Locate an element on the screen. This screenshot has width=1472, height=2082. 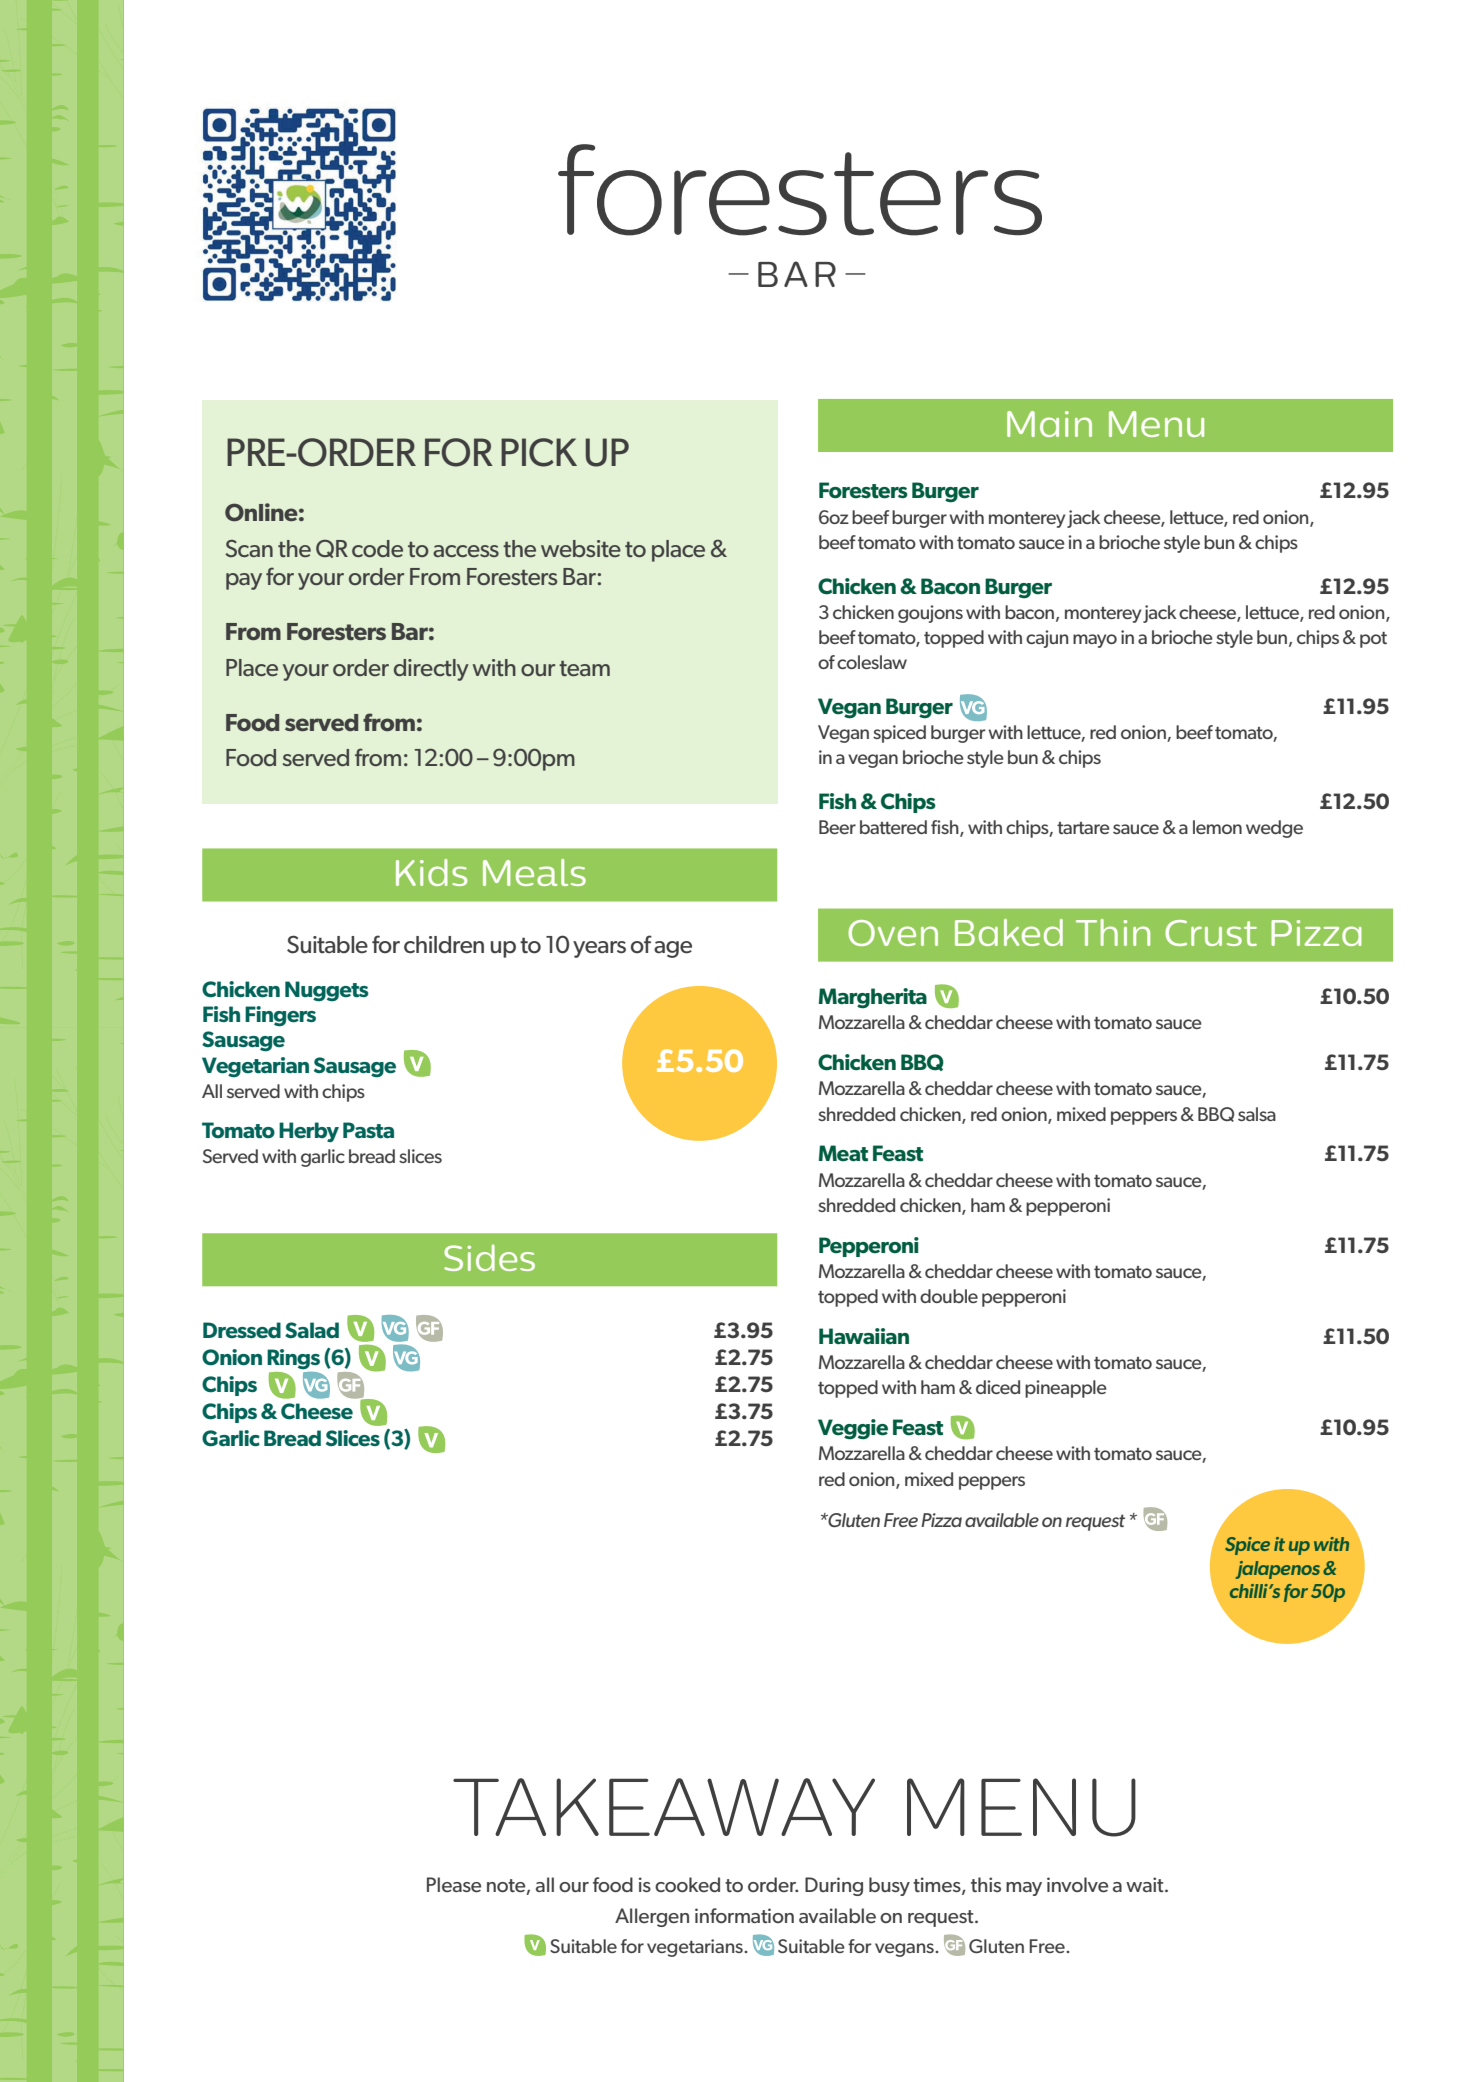
code is located at coordinates (377, 548).
